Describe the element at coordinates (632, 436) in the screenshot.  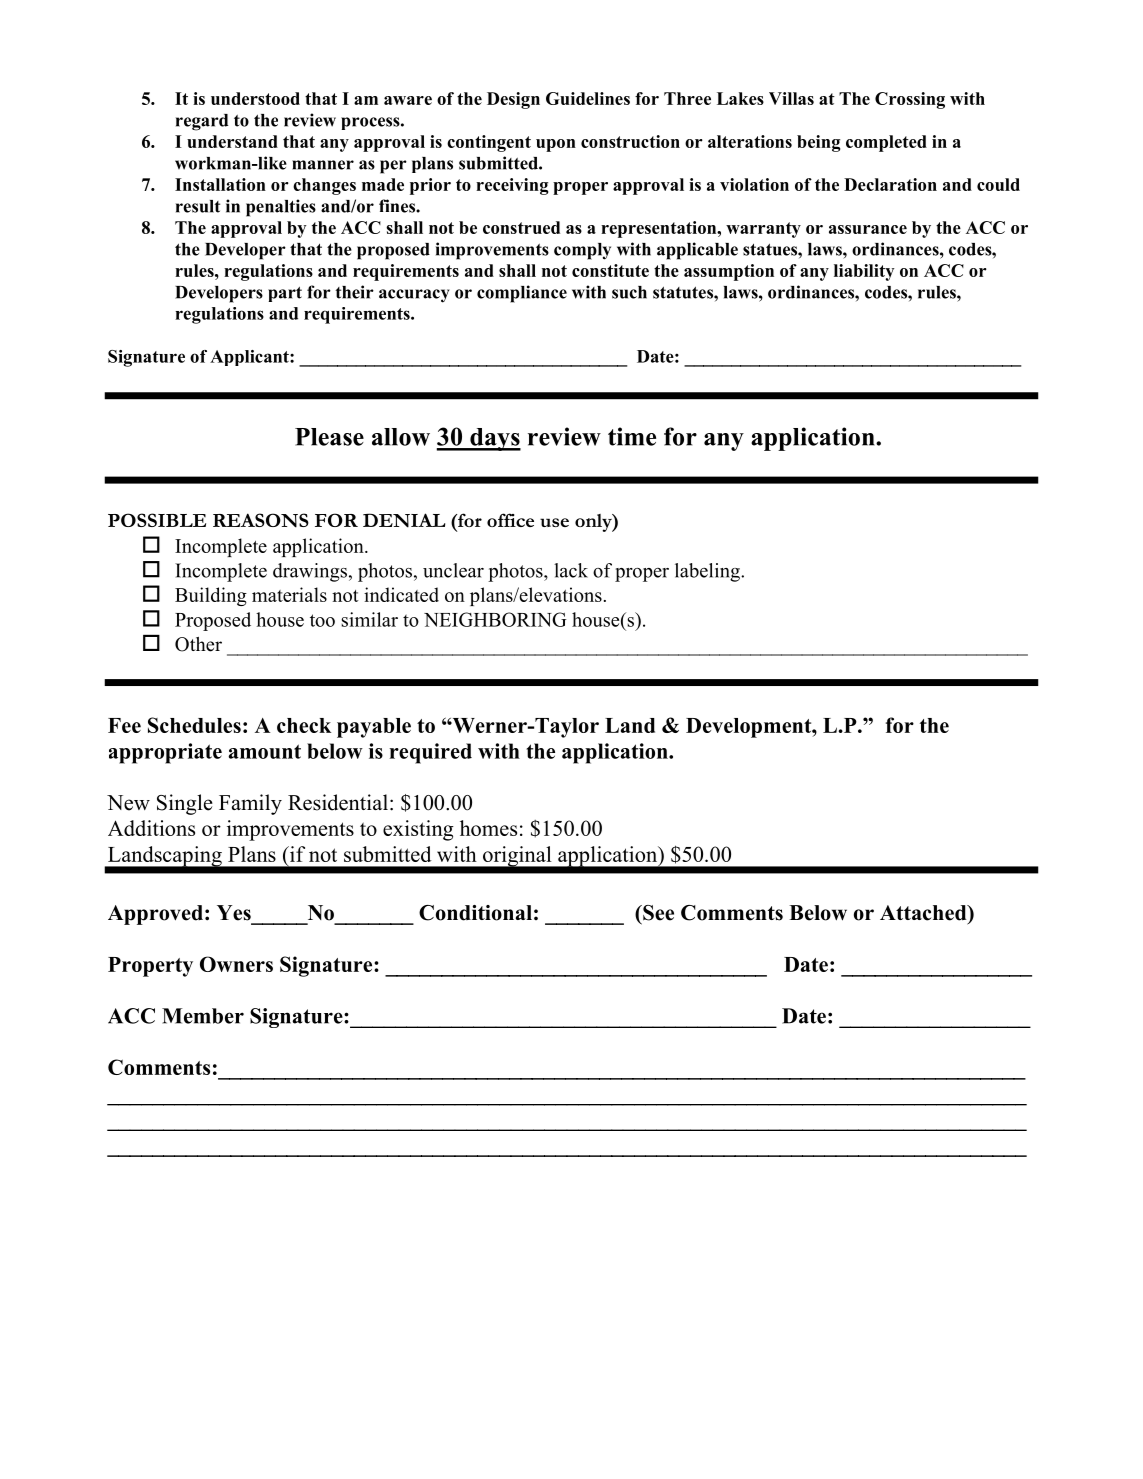
I see `time` at that location.
